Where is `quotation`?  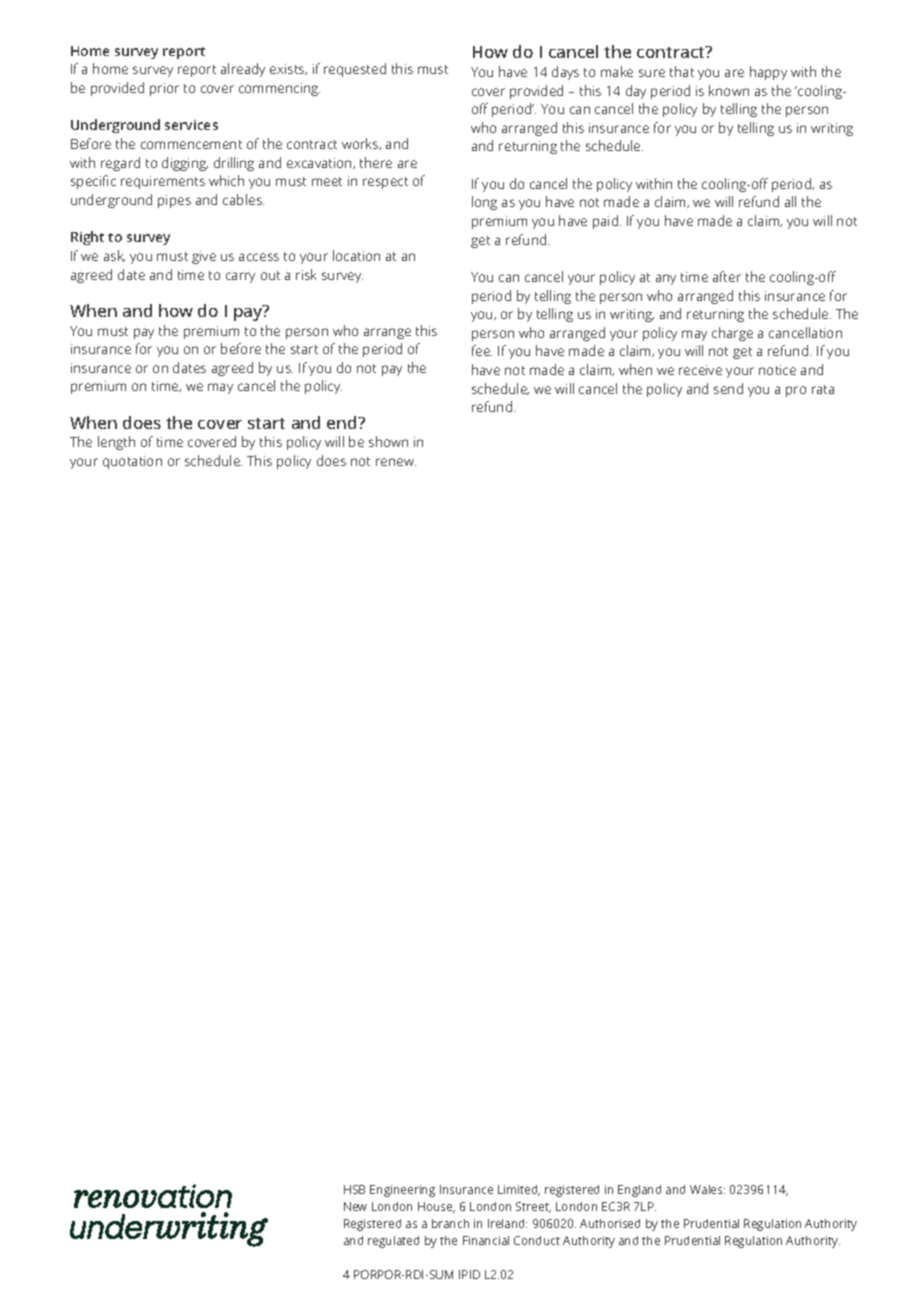
quotation is located at coordinates (132, 462).
